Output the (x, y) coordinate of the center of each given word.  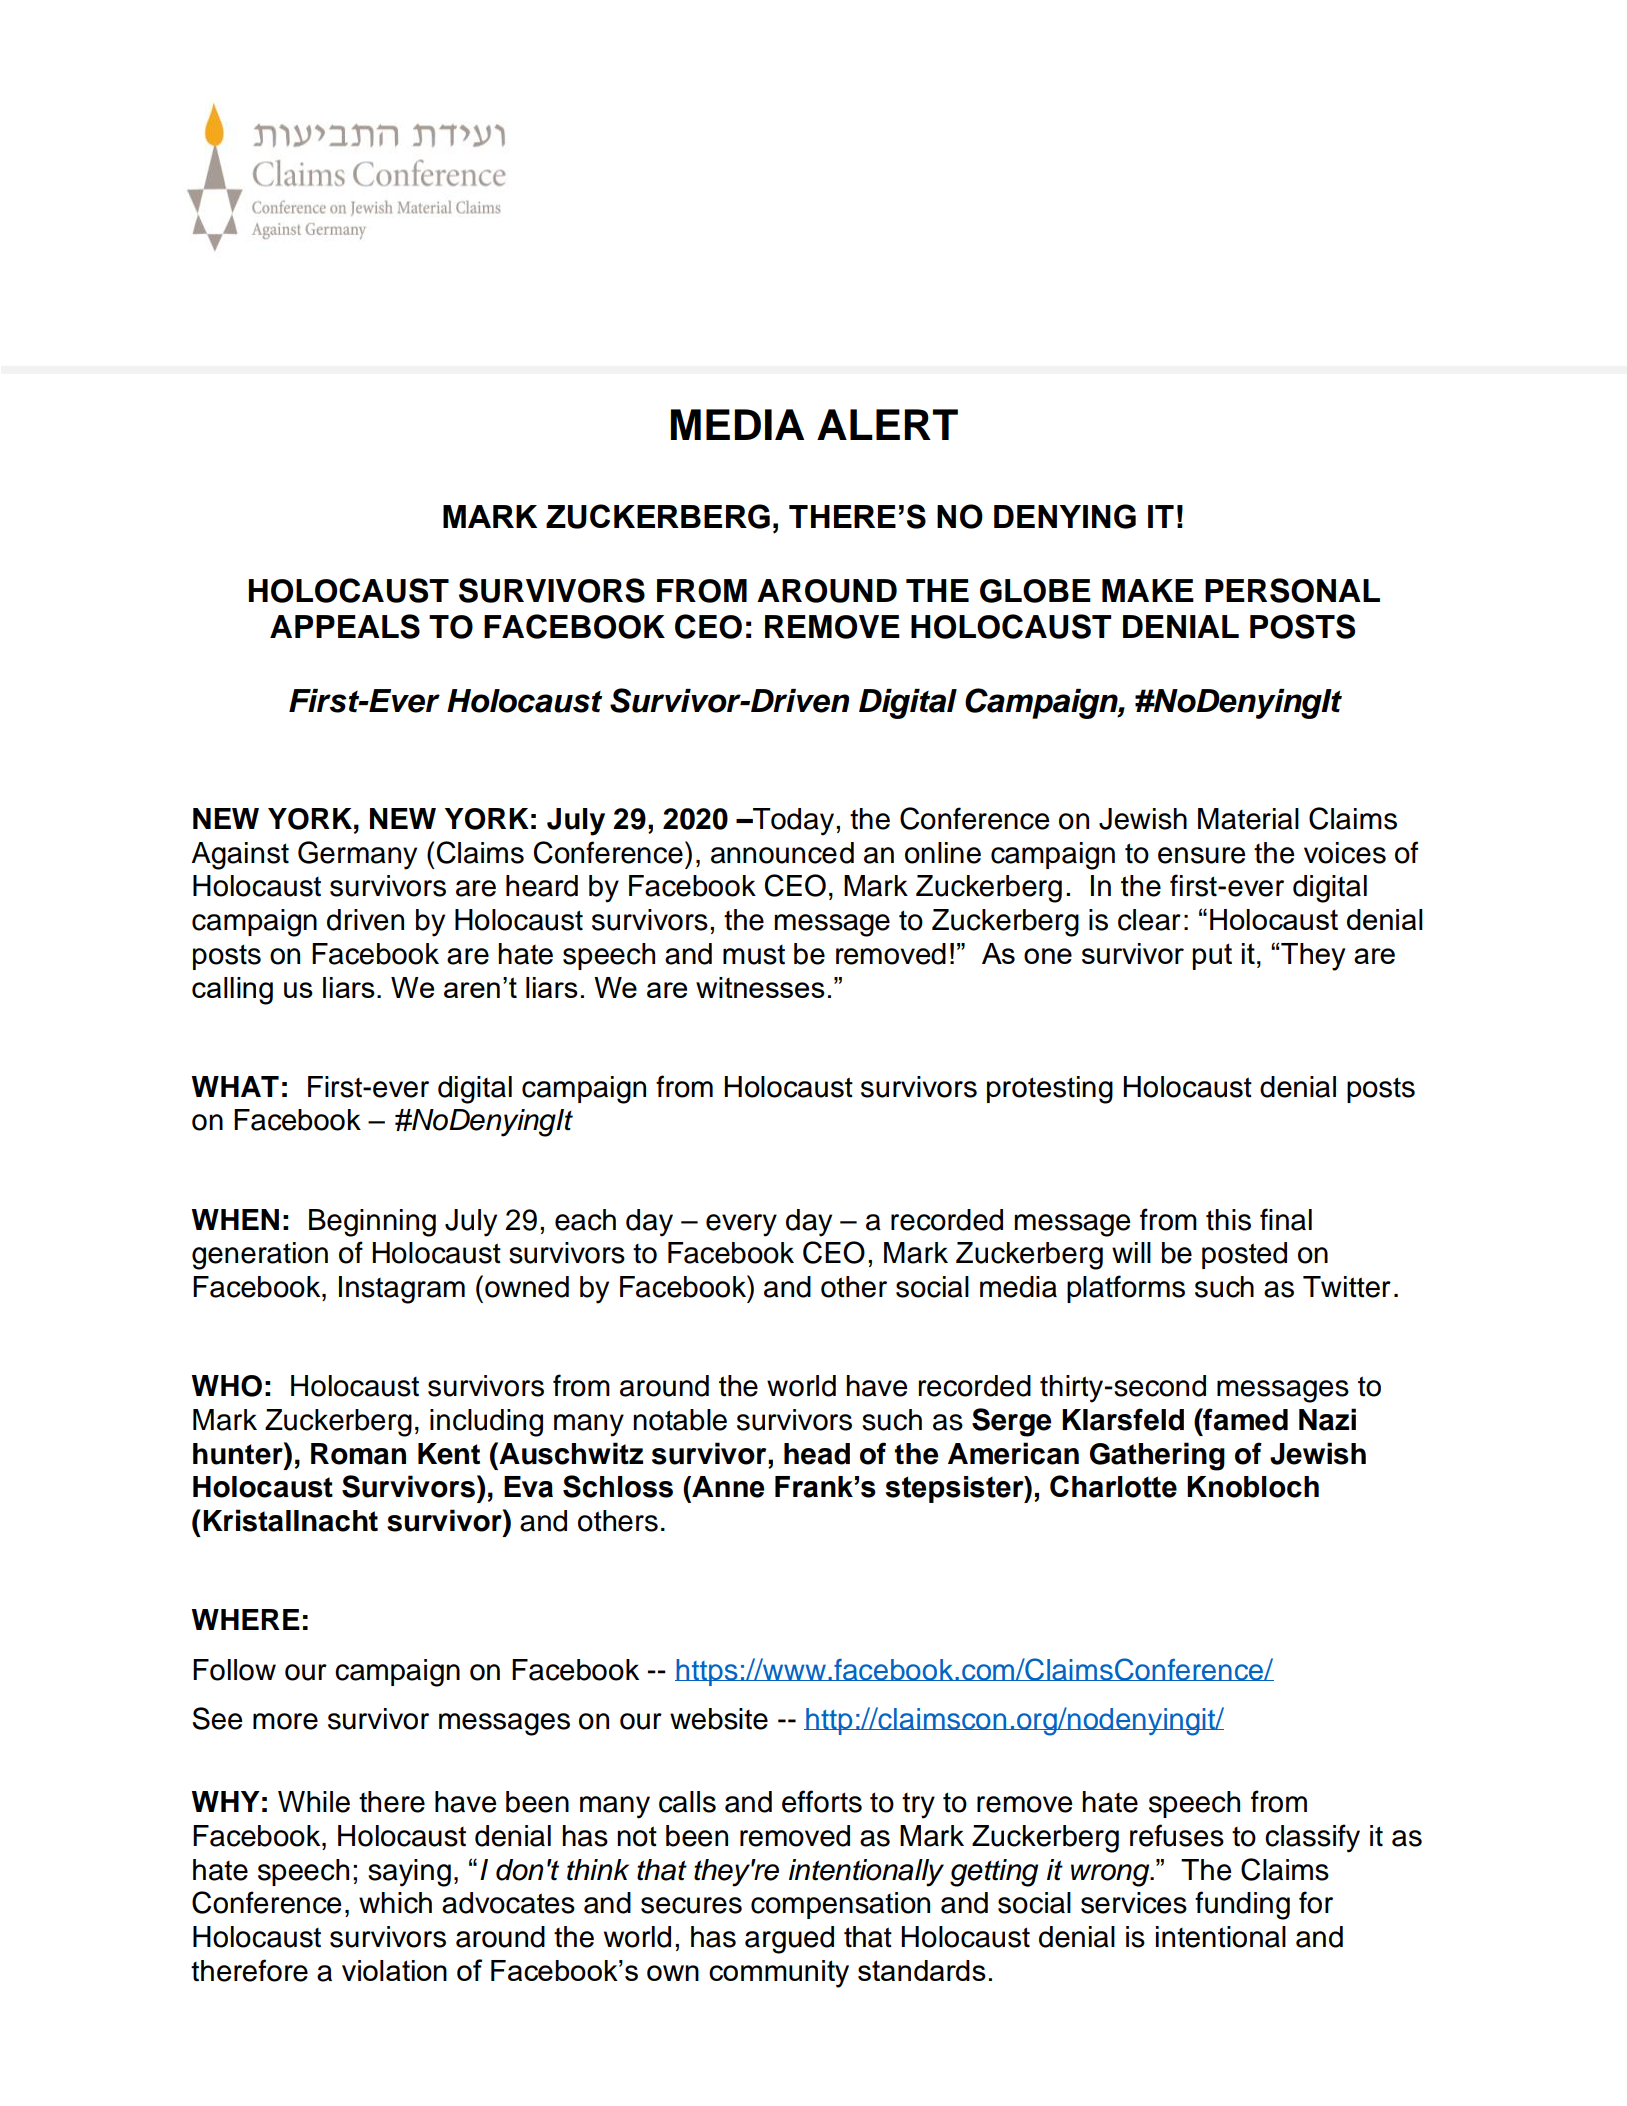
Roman (358, 1454)
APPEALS (345, 626)
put (1212, 956)
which (395, 1903)
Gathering (1157, 1456)
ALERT (887, 424)
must (754, 955)
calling (232, 991)
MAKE (1148, 590)
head (817, 1454)
